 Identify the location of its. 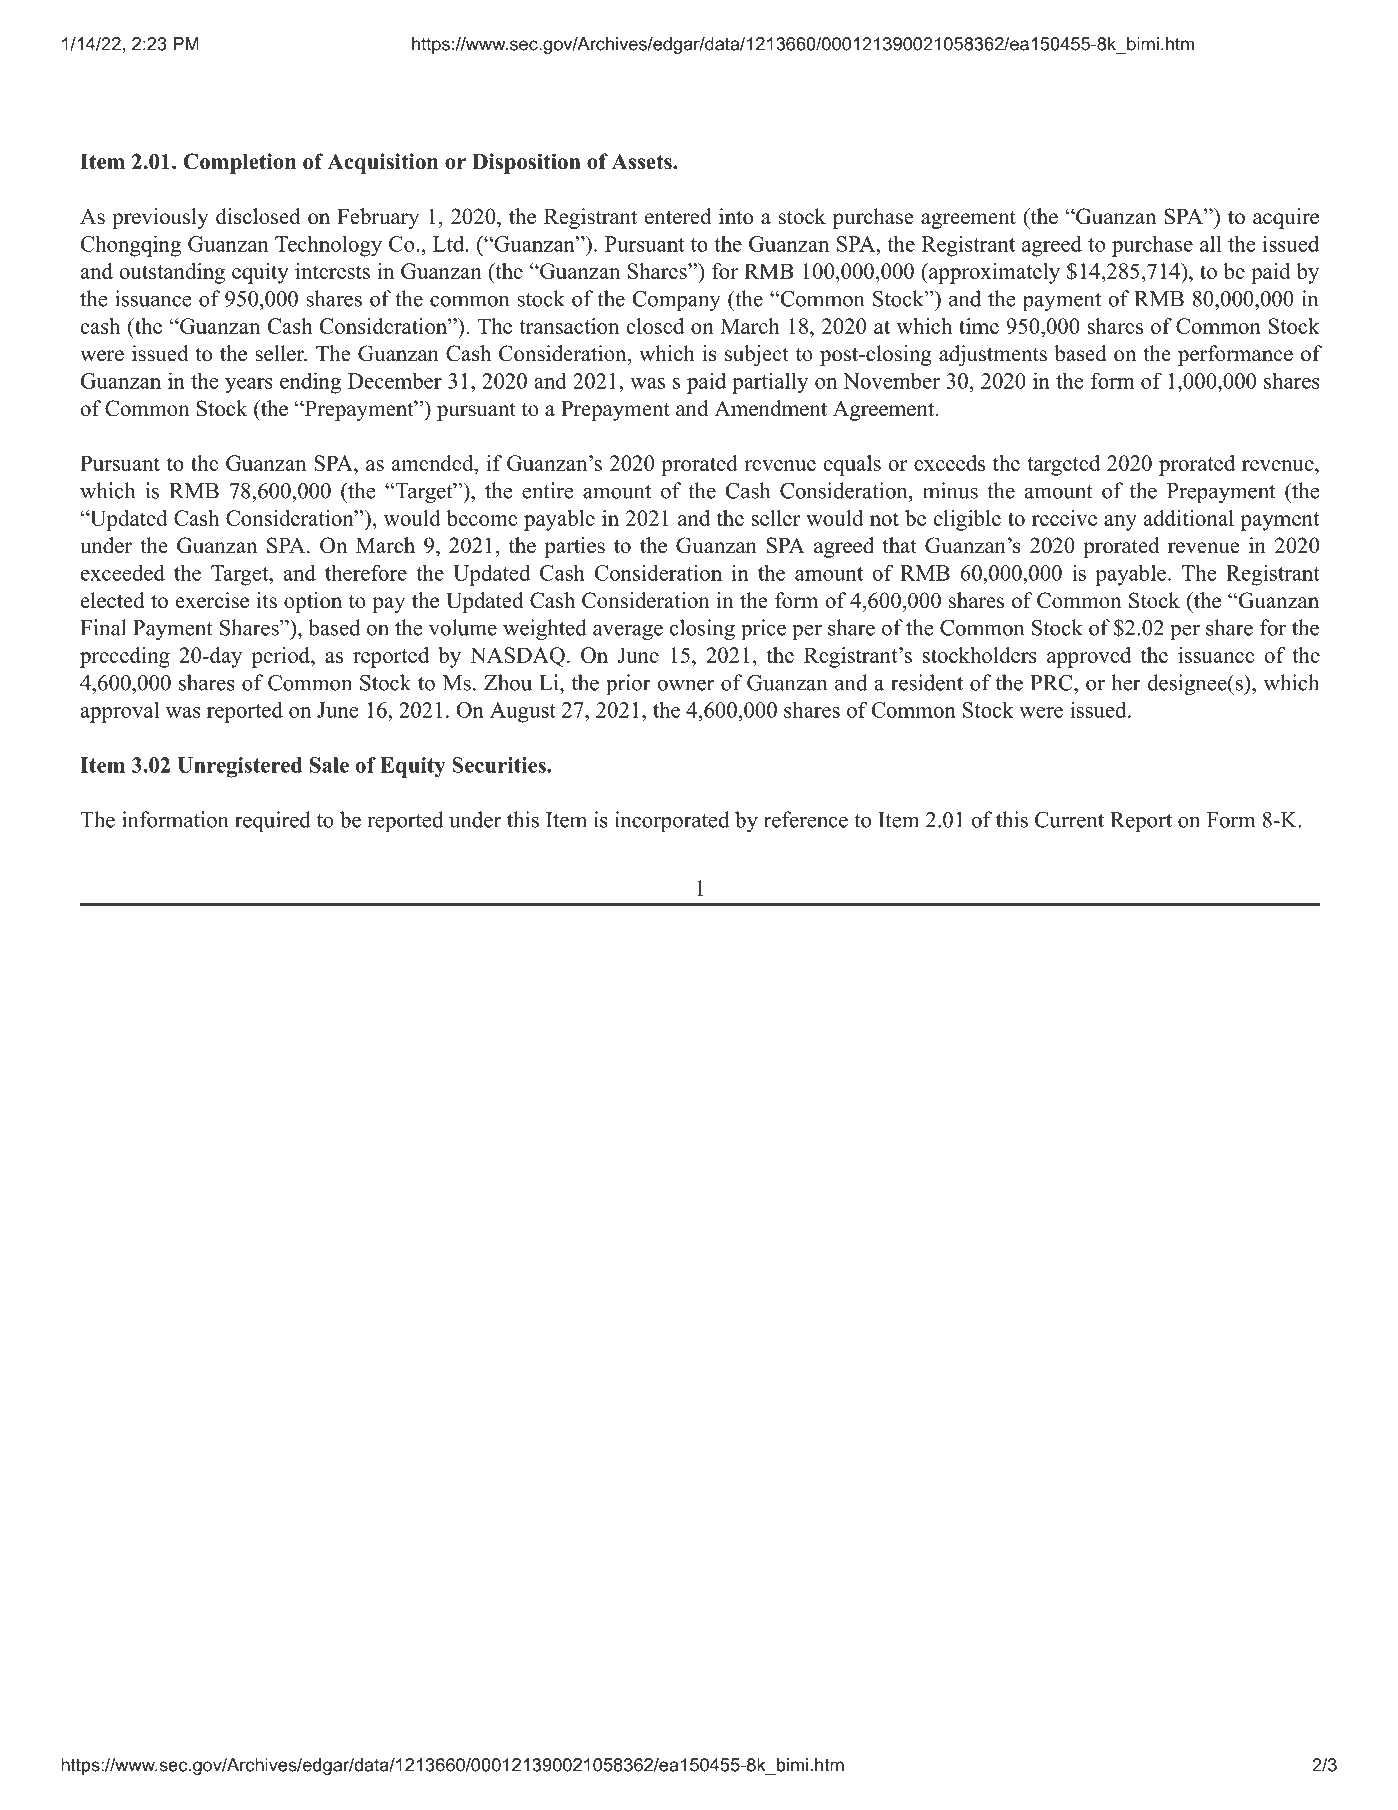
(267, 600).
